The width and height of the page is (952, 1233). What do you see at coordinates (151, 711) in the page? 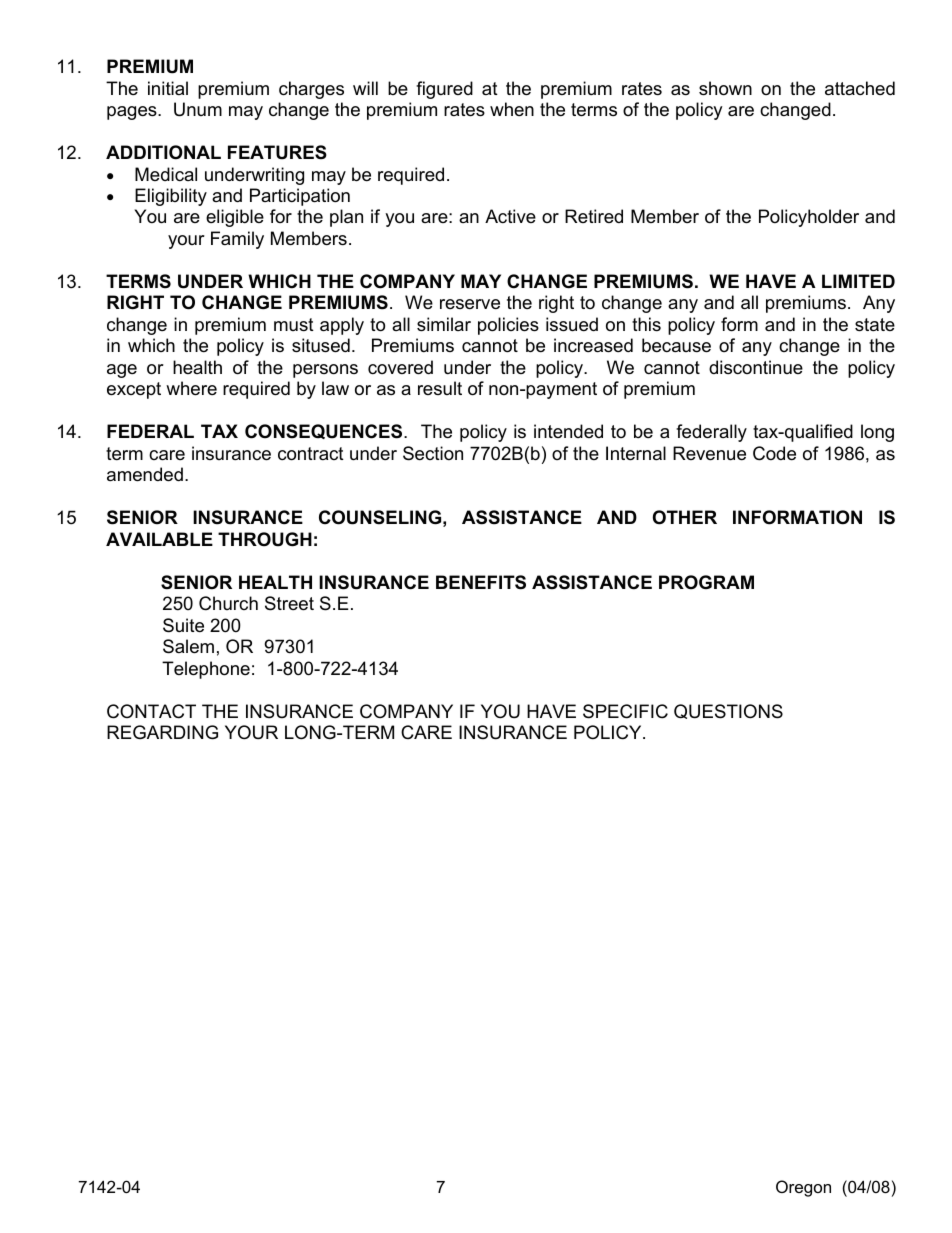
I see `CONTACT` at bounding box center [151, 711].
